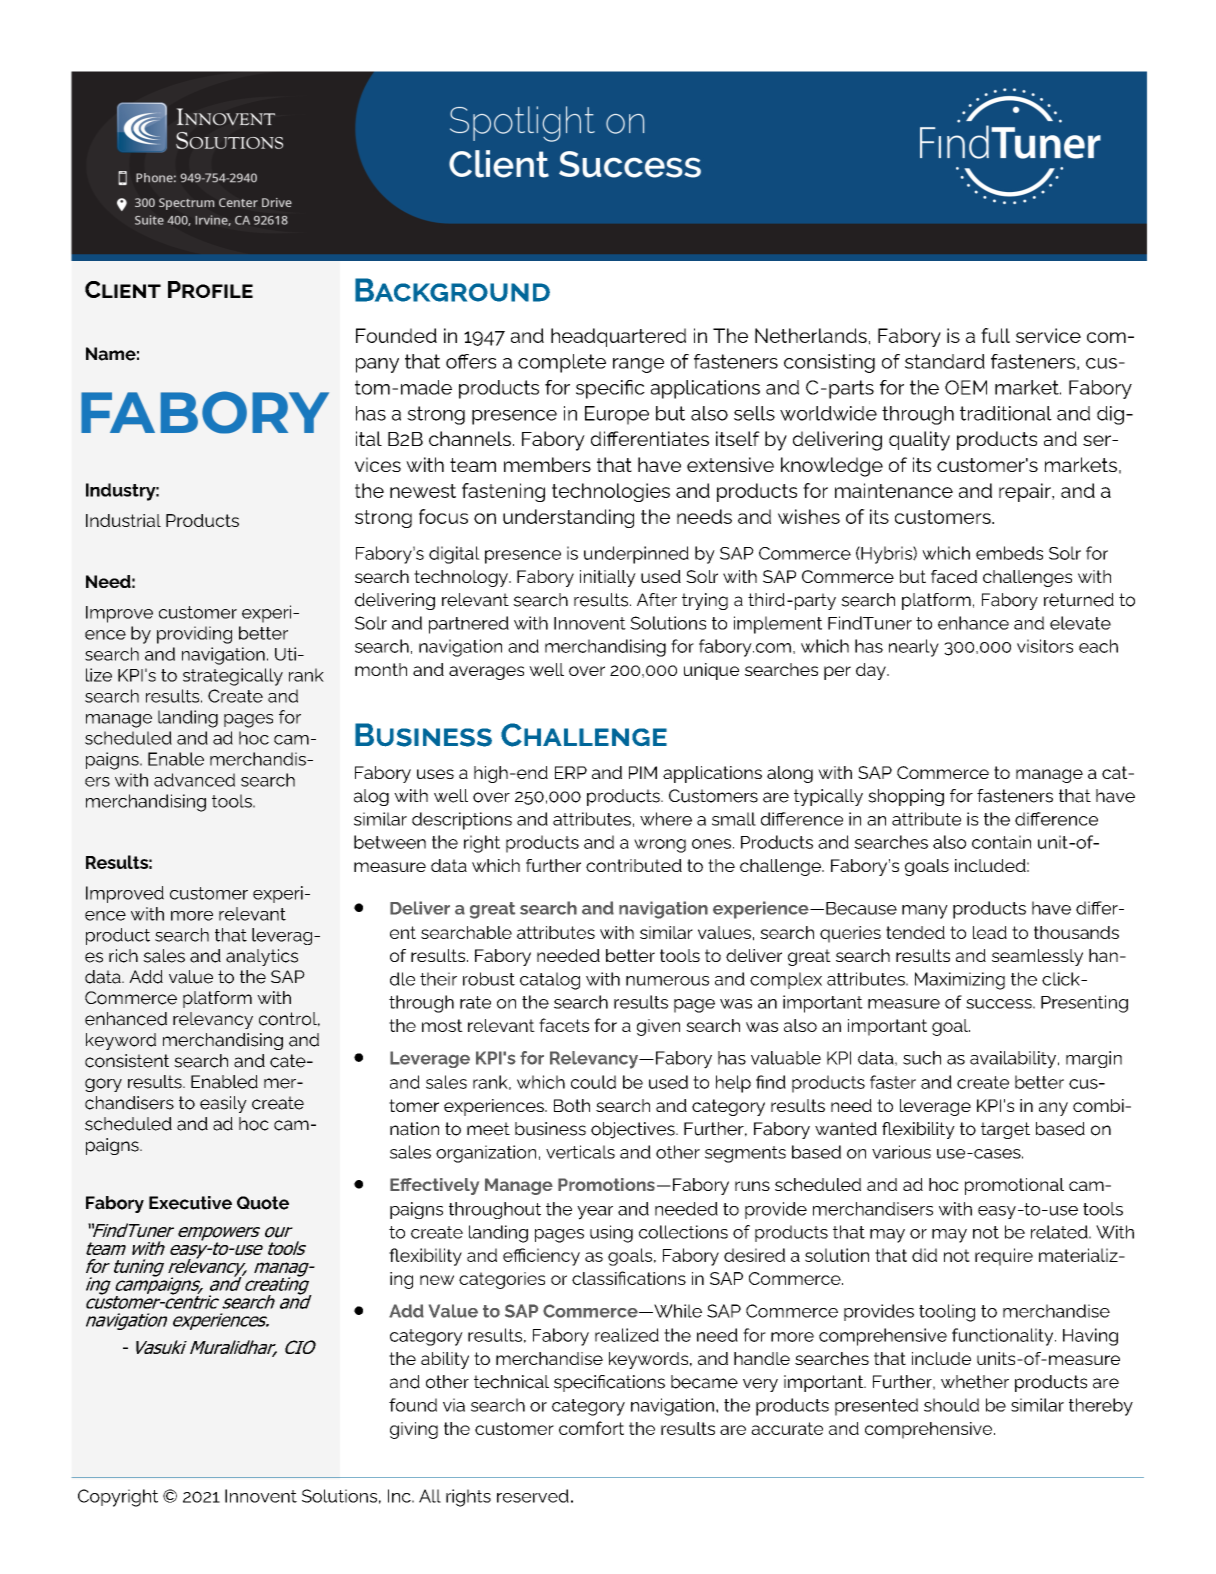  What do you see at coordinates (580, 1152) in the page?
I see `verticals` at bounding box center [580, 1152].
